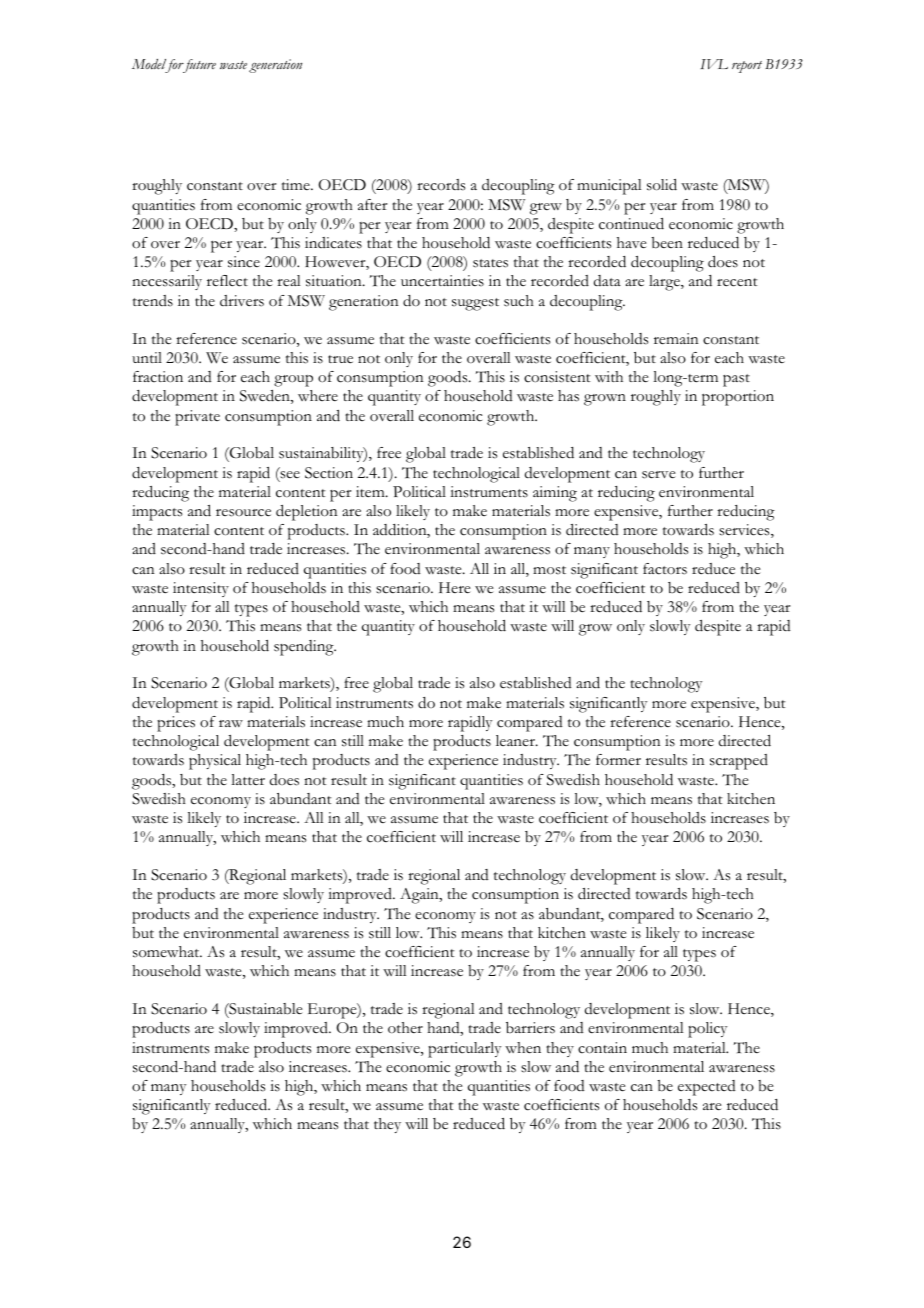  I want to click on most, so click(549, 570).
